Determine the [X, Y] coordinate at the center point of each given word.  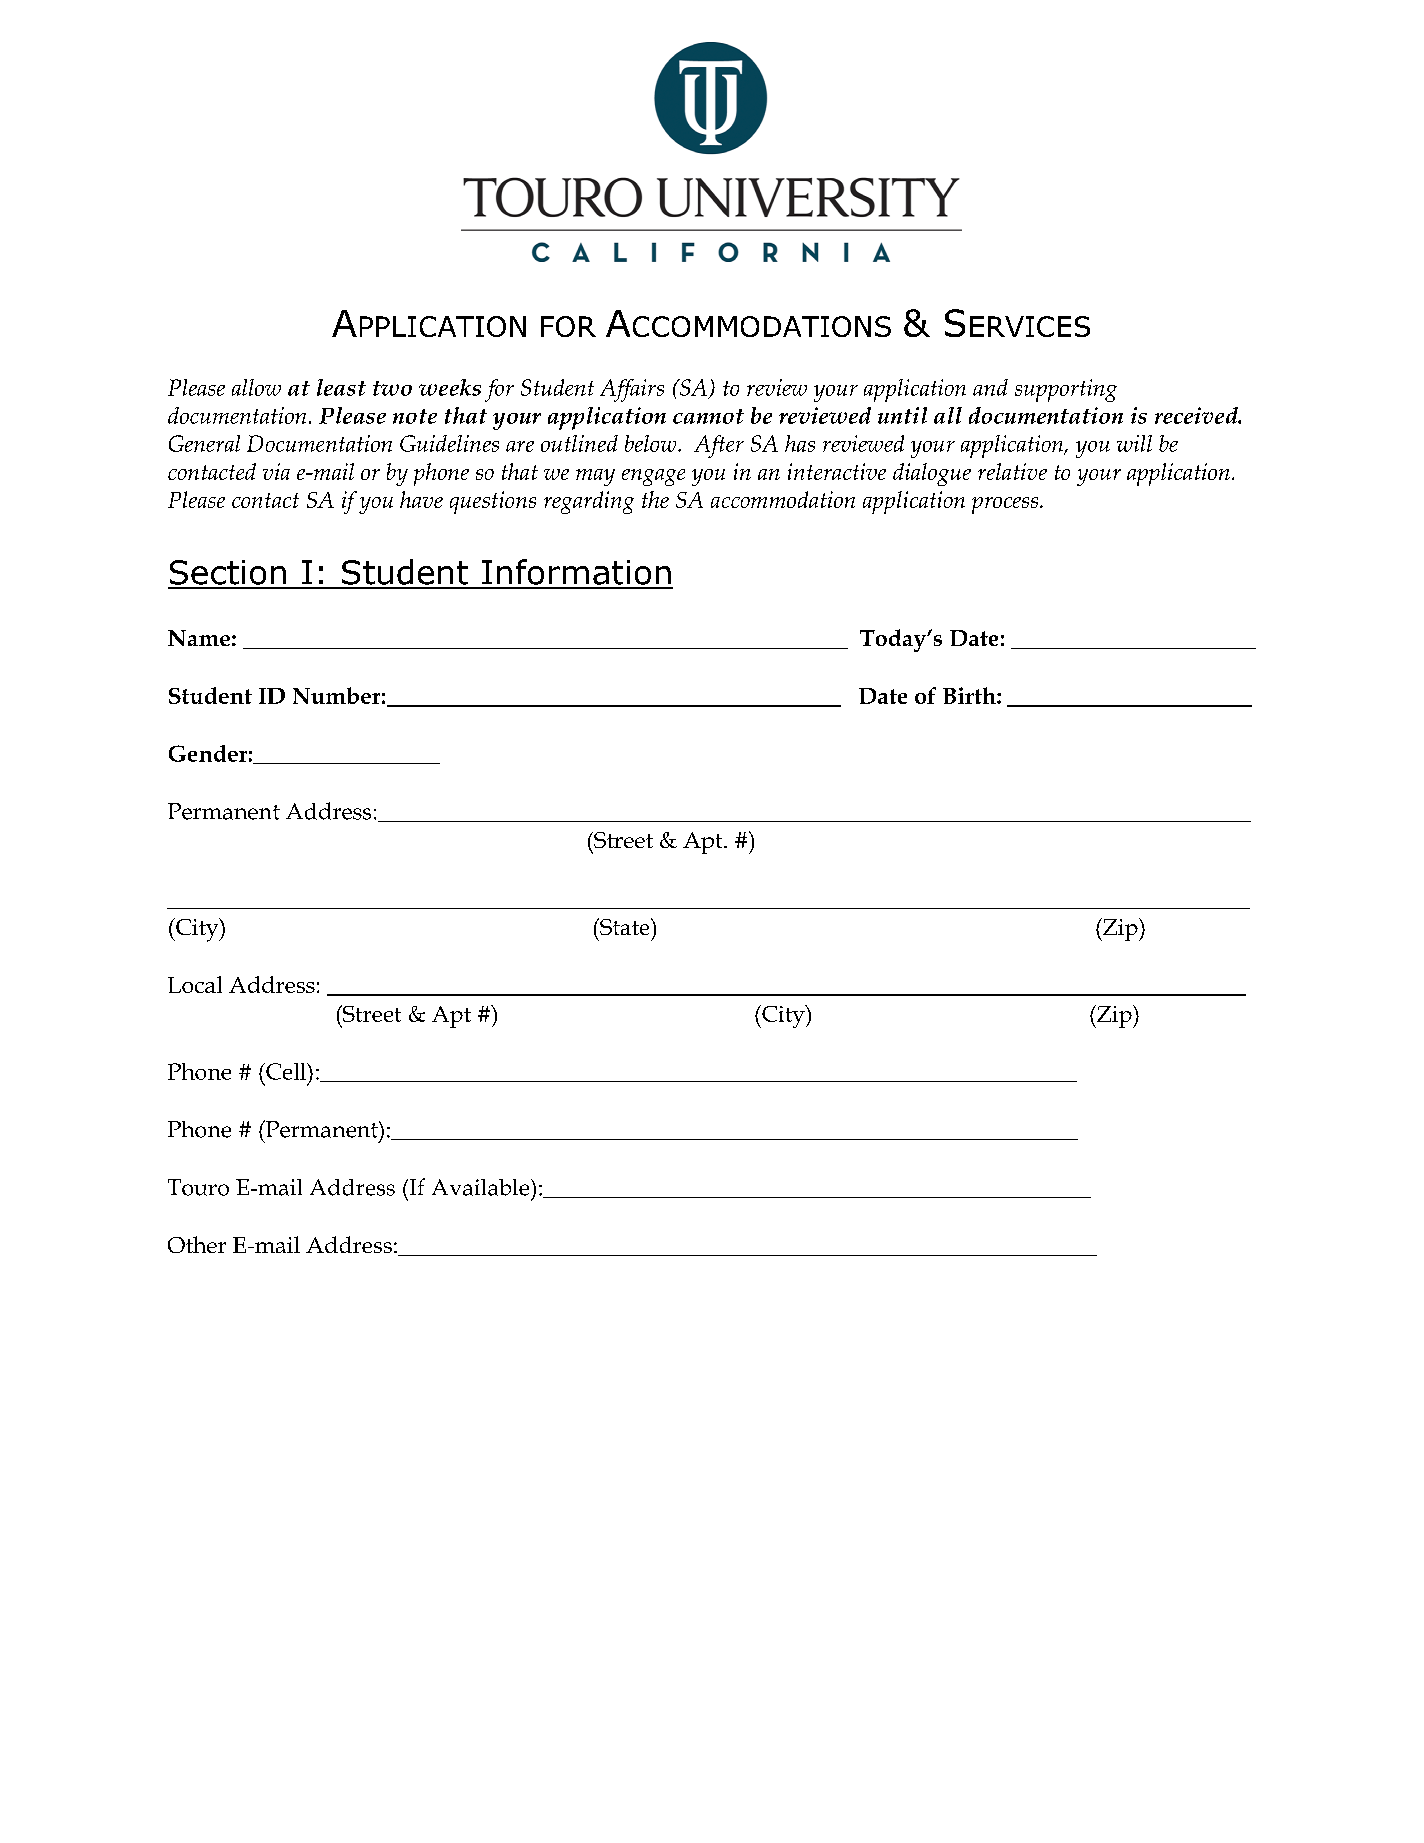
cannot [708, 416]
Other [197, 1244]
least [341, 387]
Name [199, 638]
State [625, 926]
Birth [970, 695]
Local [195, 984]
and [990, 387]
